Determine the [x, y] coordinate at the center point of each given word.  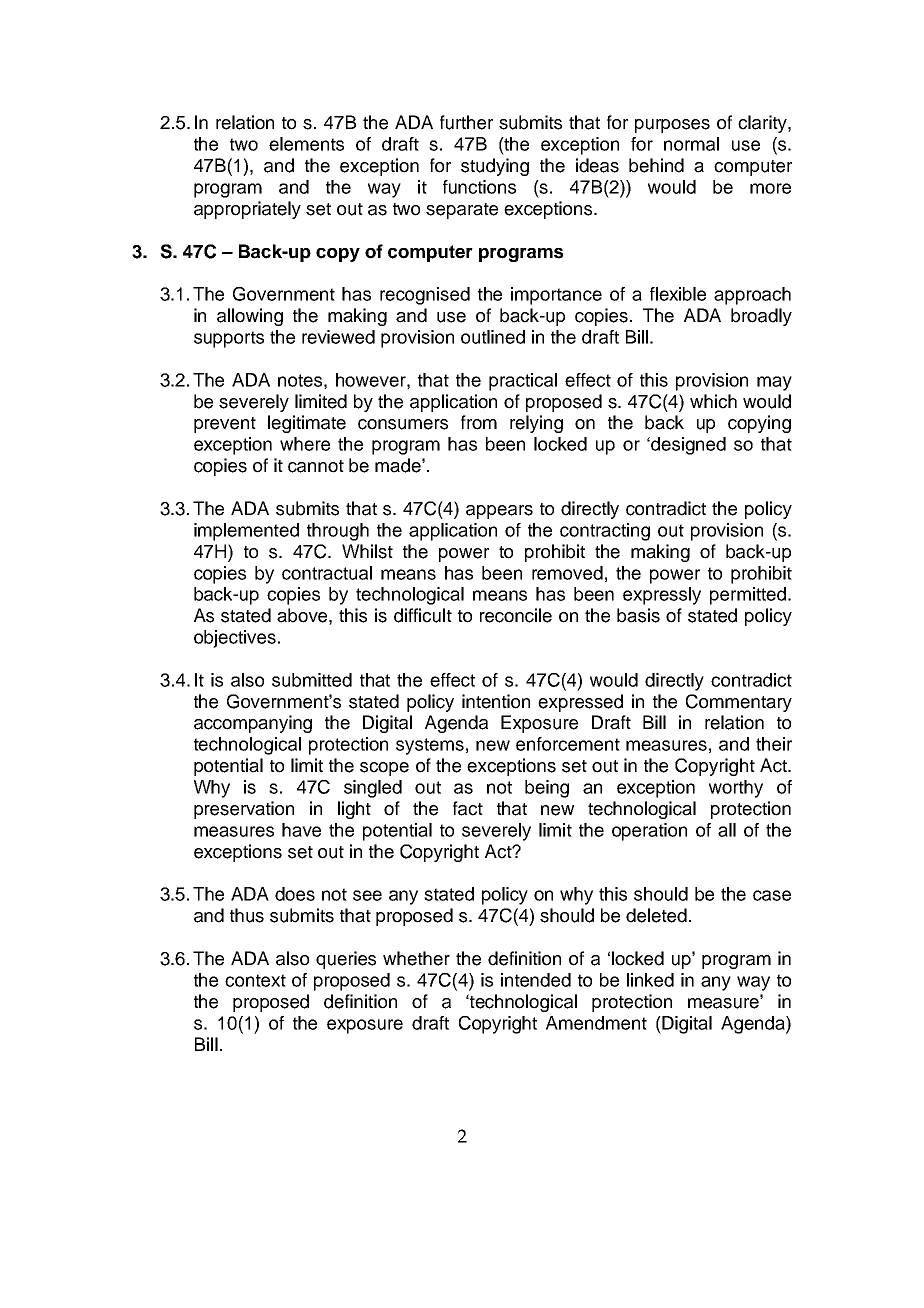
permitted [748, 596]
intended [536, 980]
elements [306, 144]
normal [691, 144]
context [255, 980]
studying [495, 167]
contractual [327, 573]
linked [650, 980]
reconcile [516, 615]
